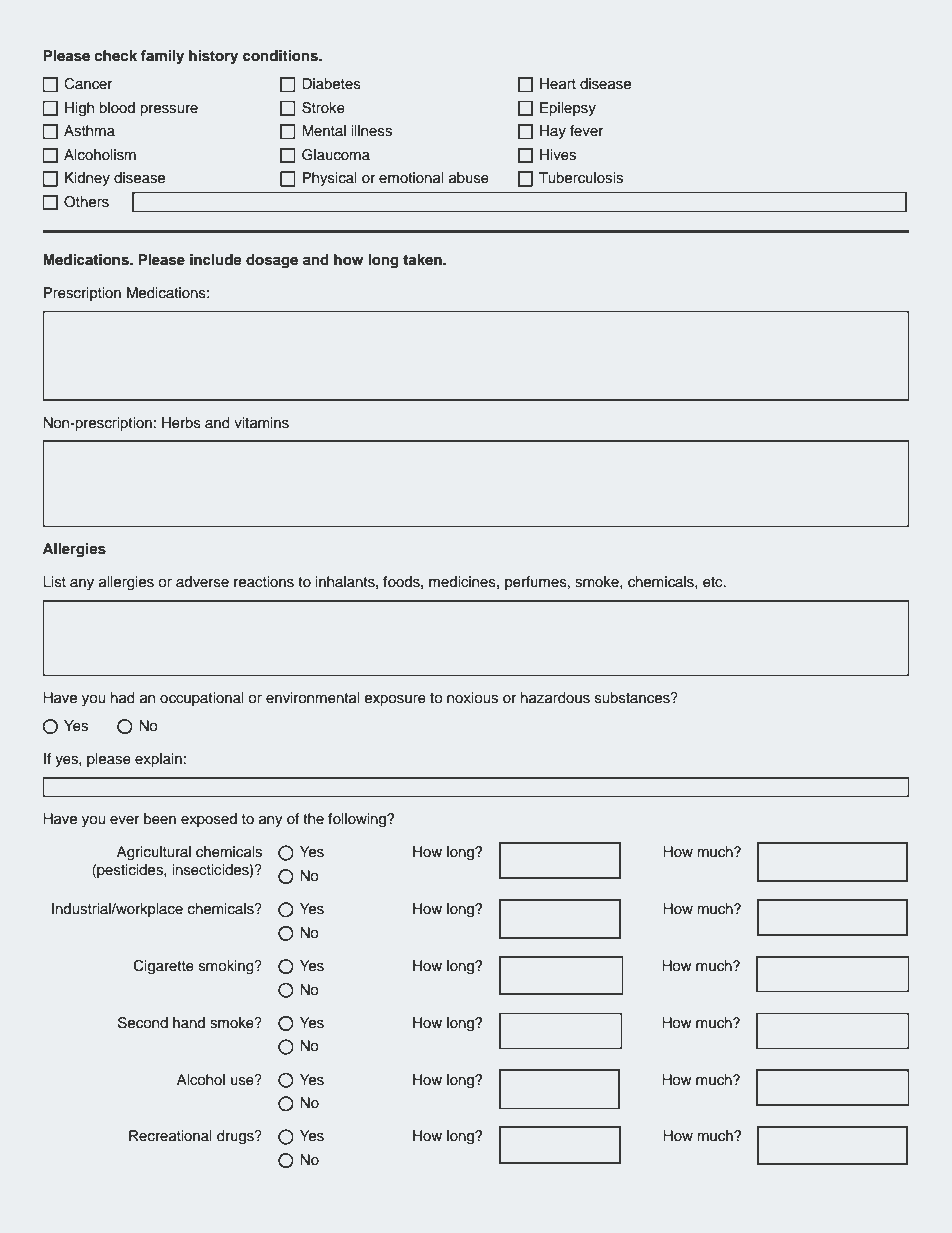  What do you see at coordinates (395, 700) in the screenshot?
I see `exposure` at bounding box center [395, 700].
